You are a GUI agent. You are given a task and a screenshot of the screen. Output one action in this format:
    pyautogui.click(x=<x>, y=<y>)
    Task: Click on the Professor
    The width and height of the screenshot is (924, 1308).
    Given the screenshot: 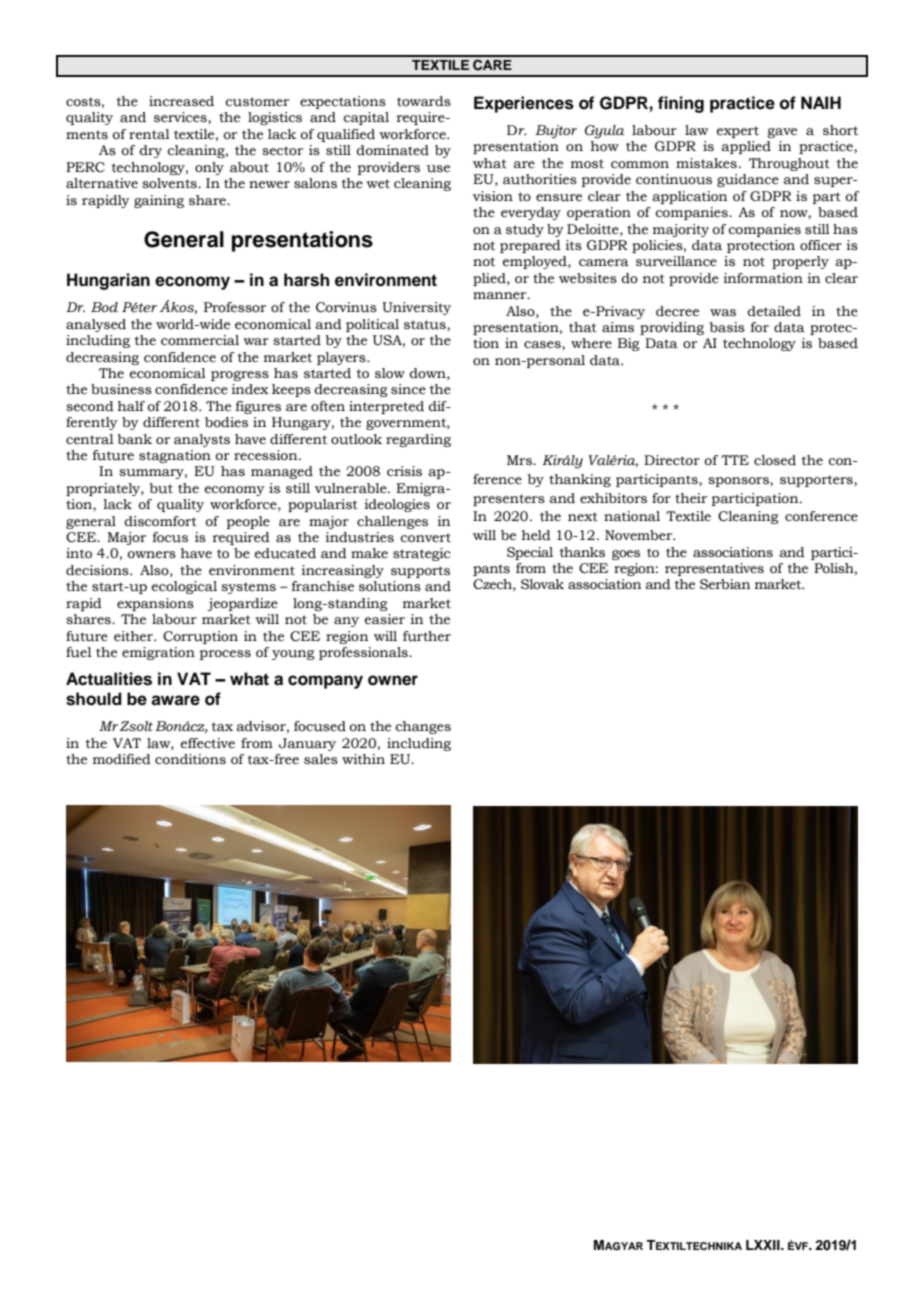 What is the action you would take?
    pyautogui.click(x=235, y=307)
